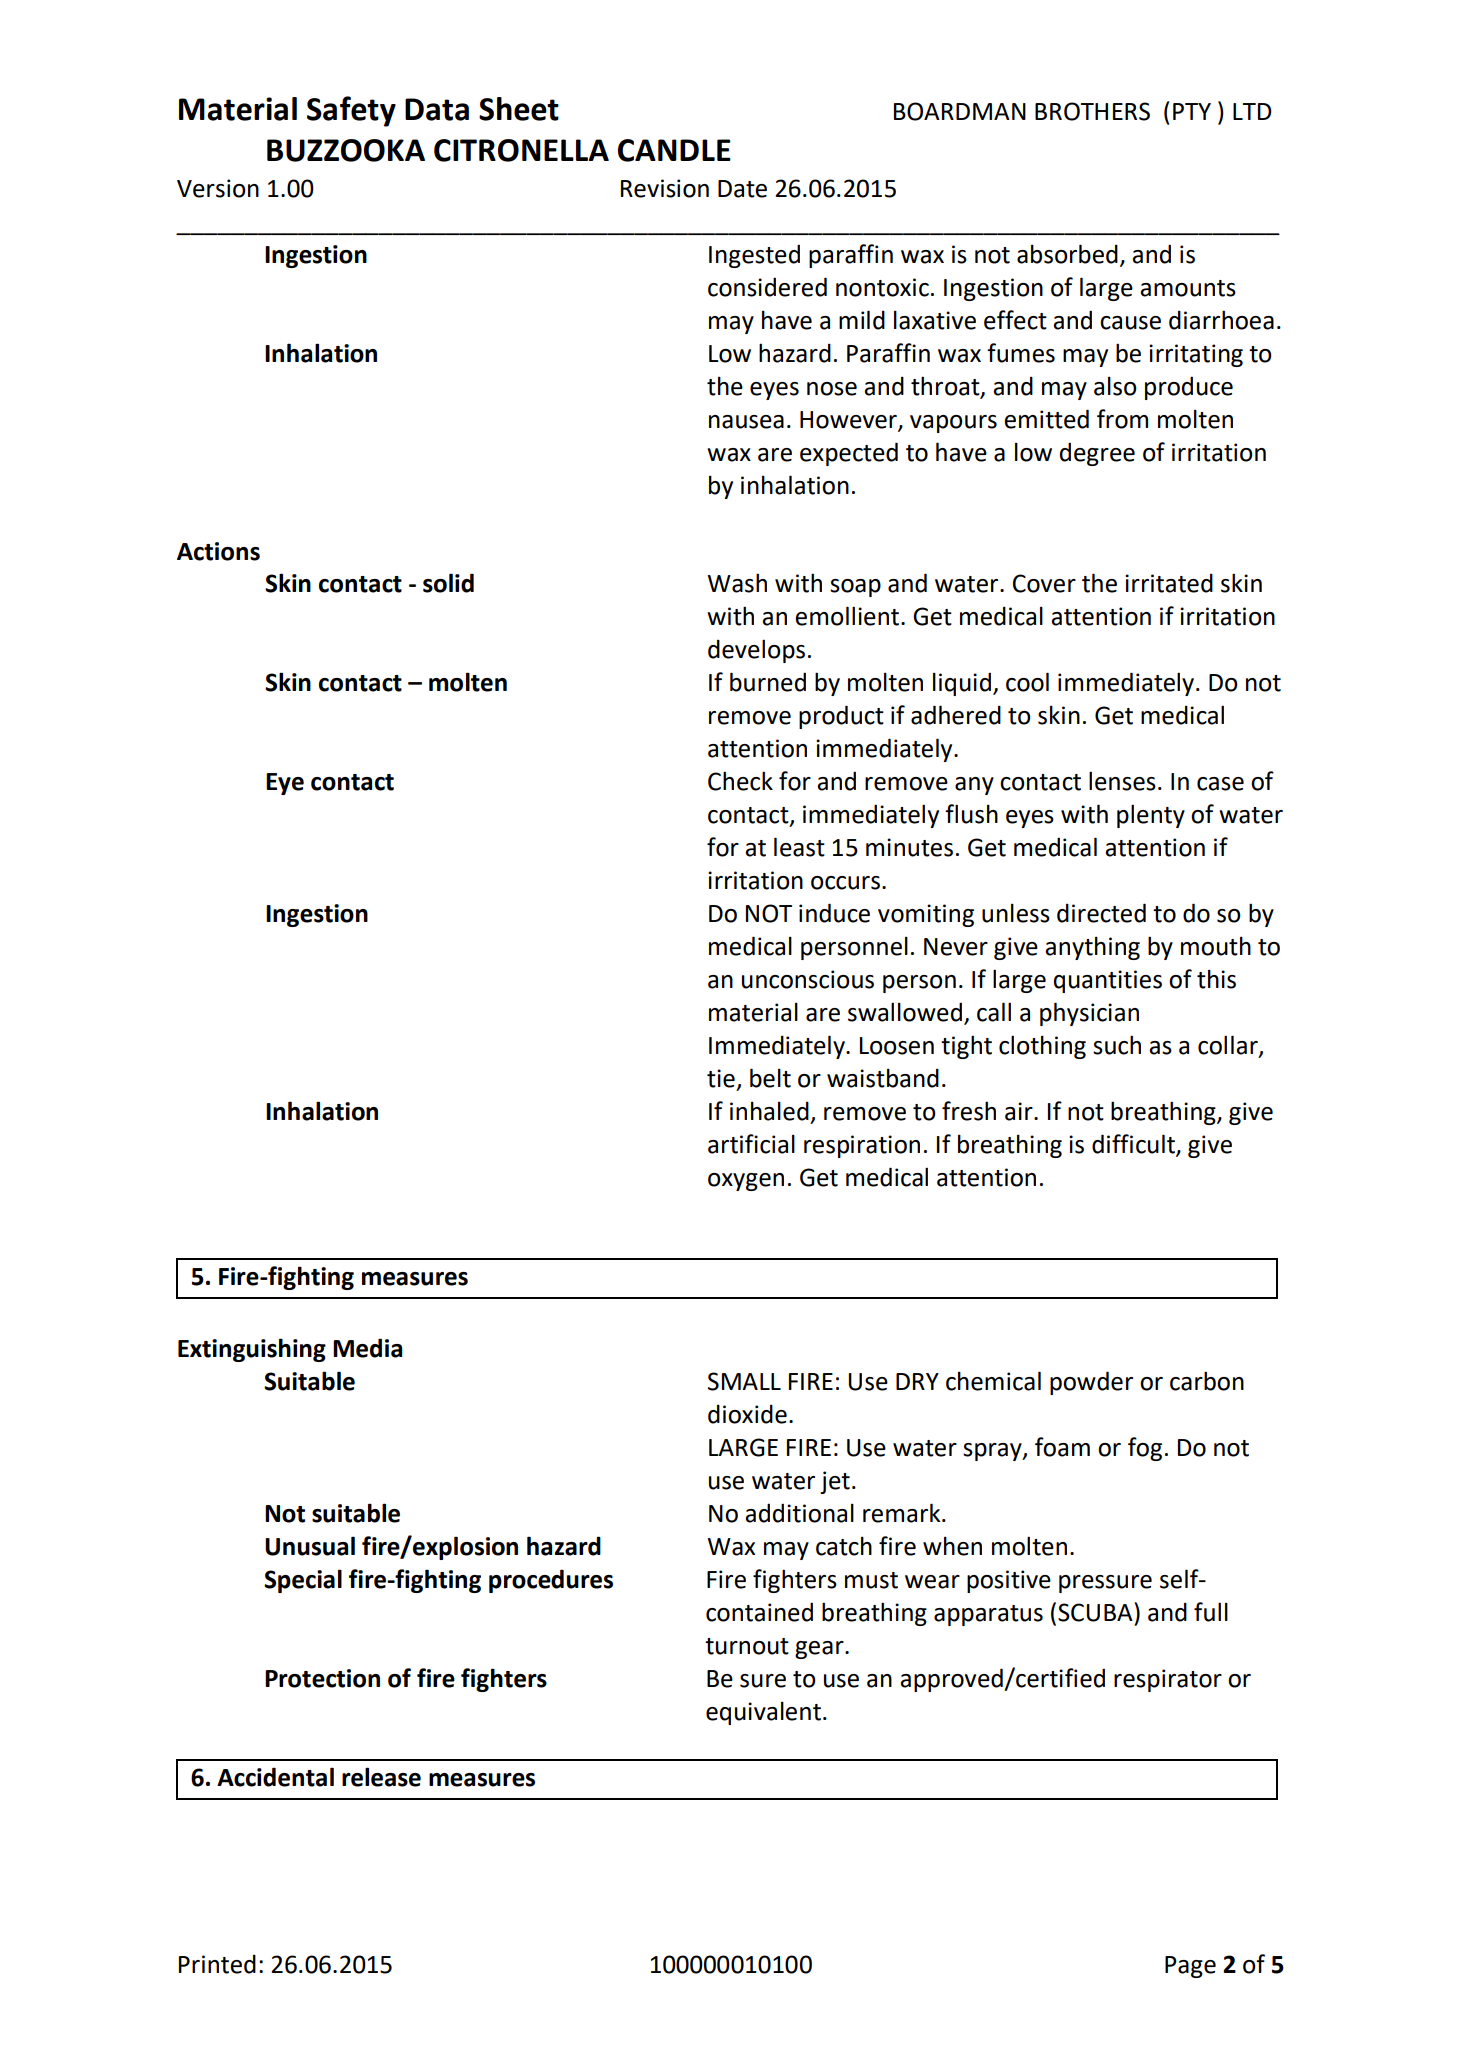  What do you see at coordinates (744, 1381) in the document?
I see `SMALL` at bounding box center [744, 1381].
